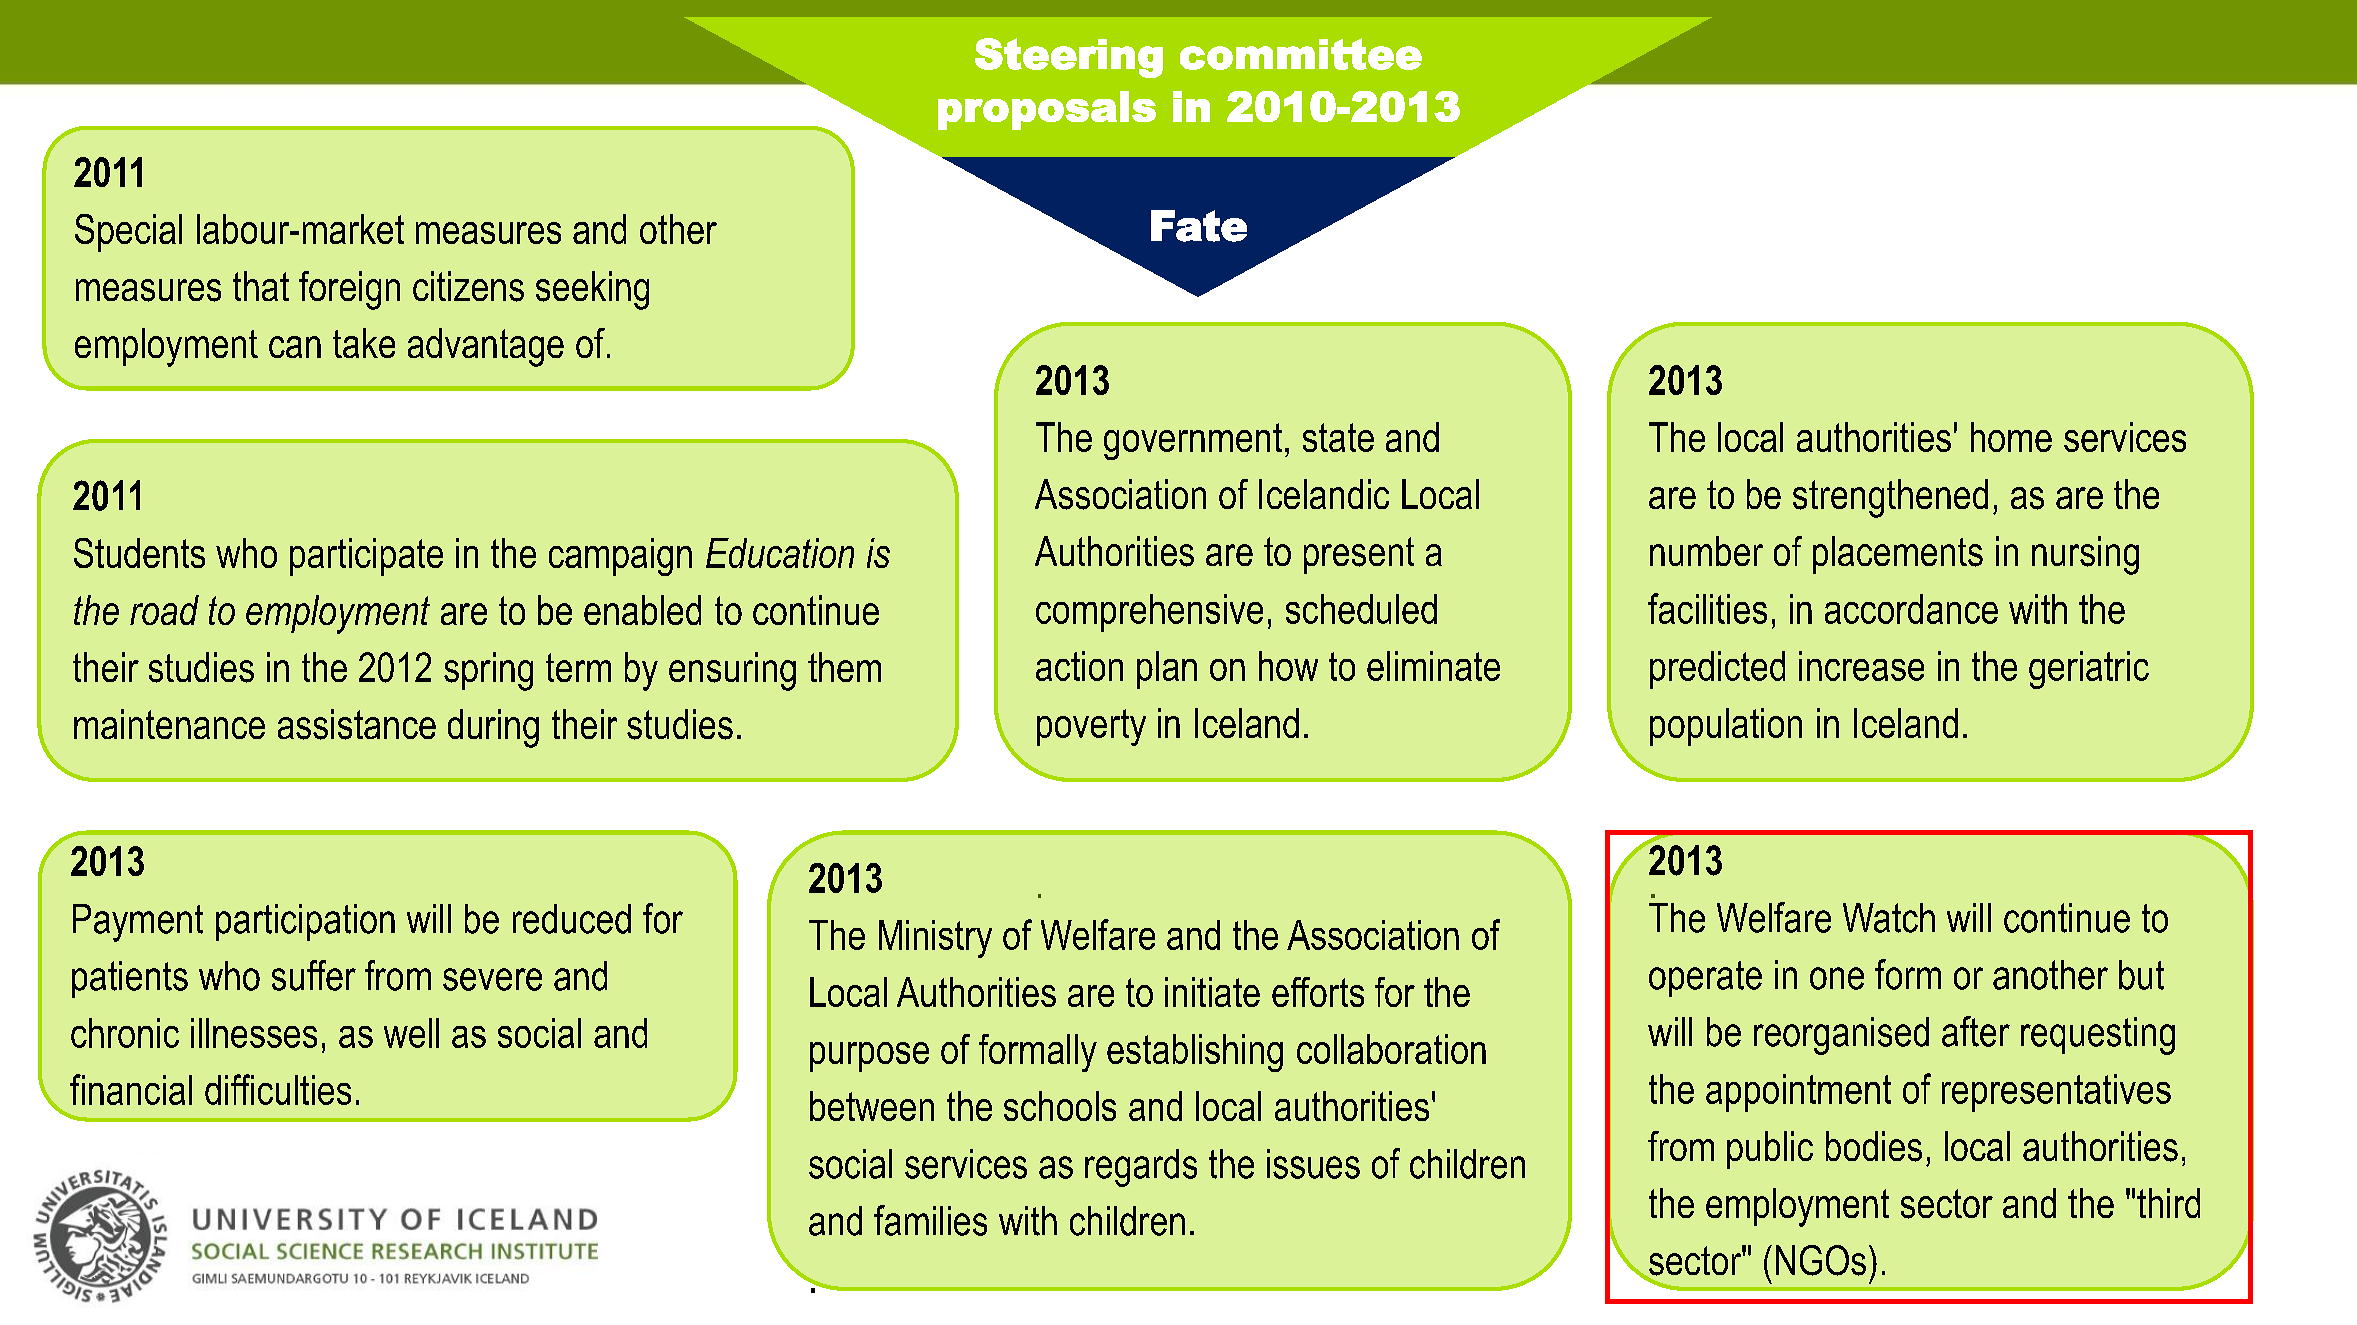 Image resolution: width=2357 pixels, height=1325 pixels. What do you see at coordinates (1301, 54) in the page?
I see `committee` at bounding box center [1301, 54].
